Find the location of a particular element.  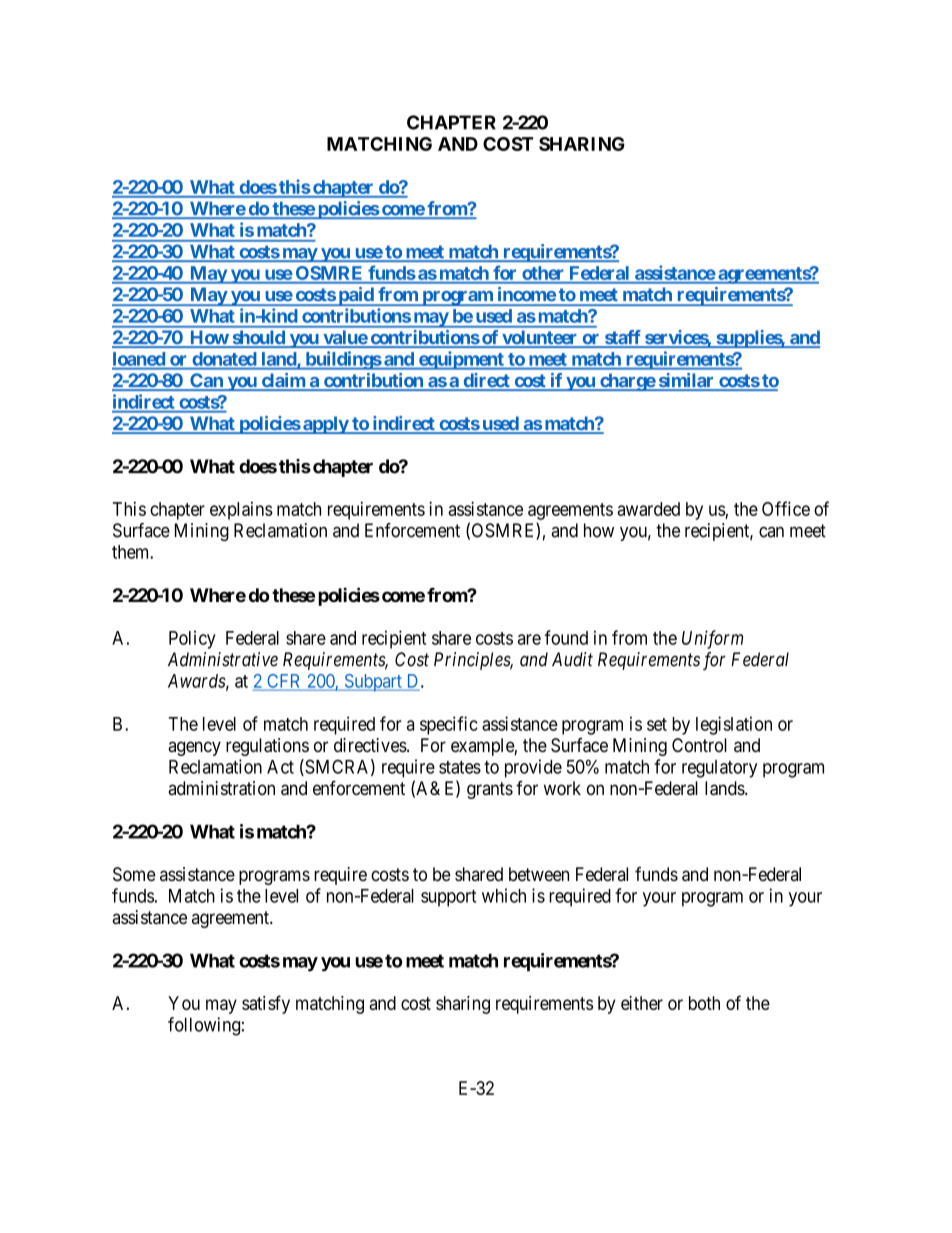

explains is located at coordinates (241, 511).
